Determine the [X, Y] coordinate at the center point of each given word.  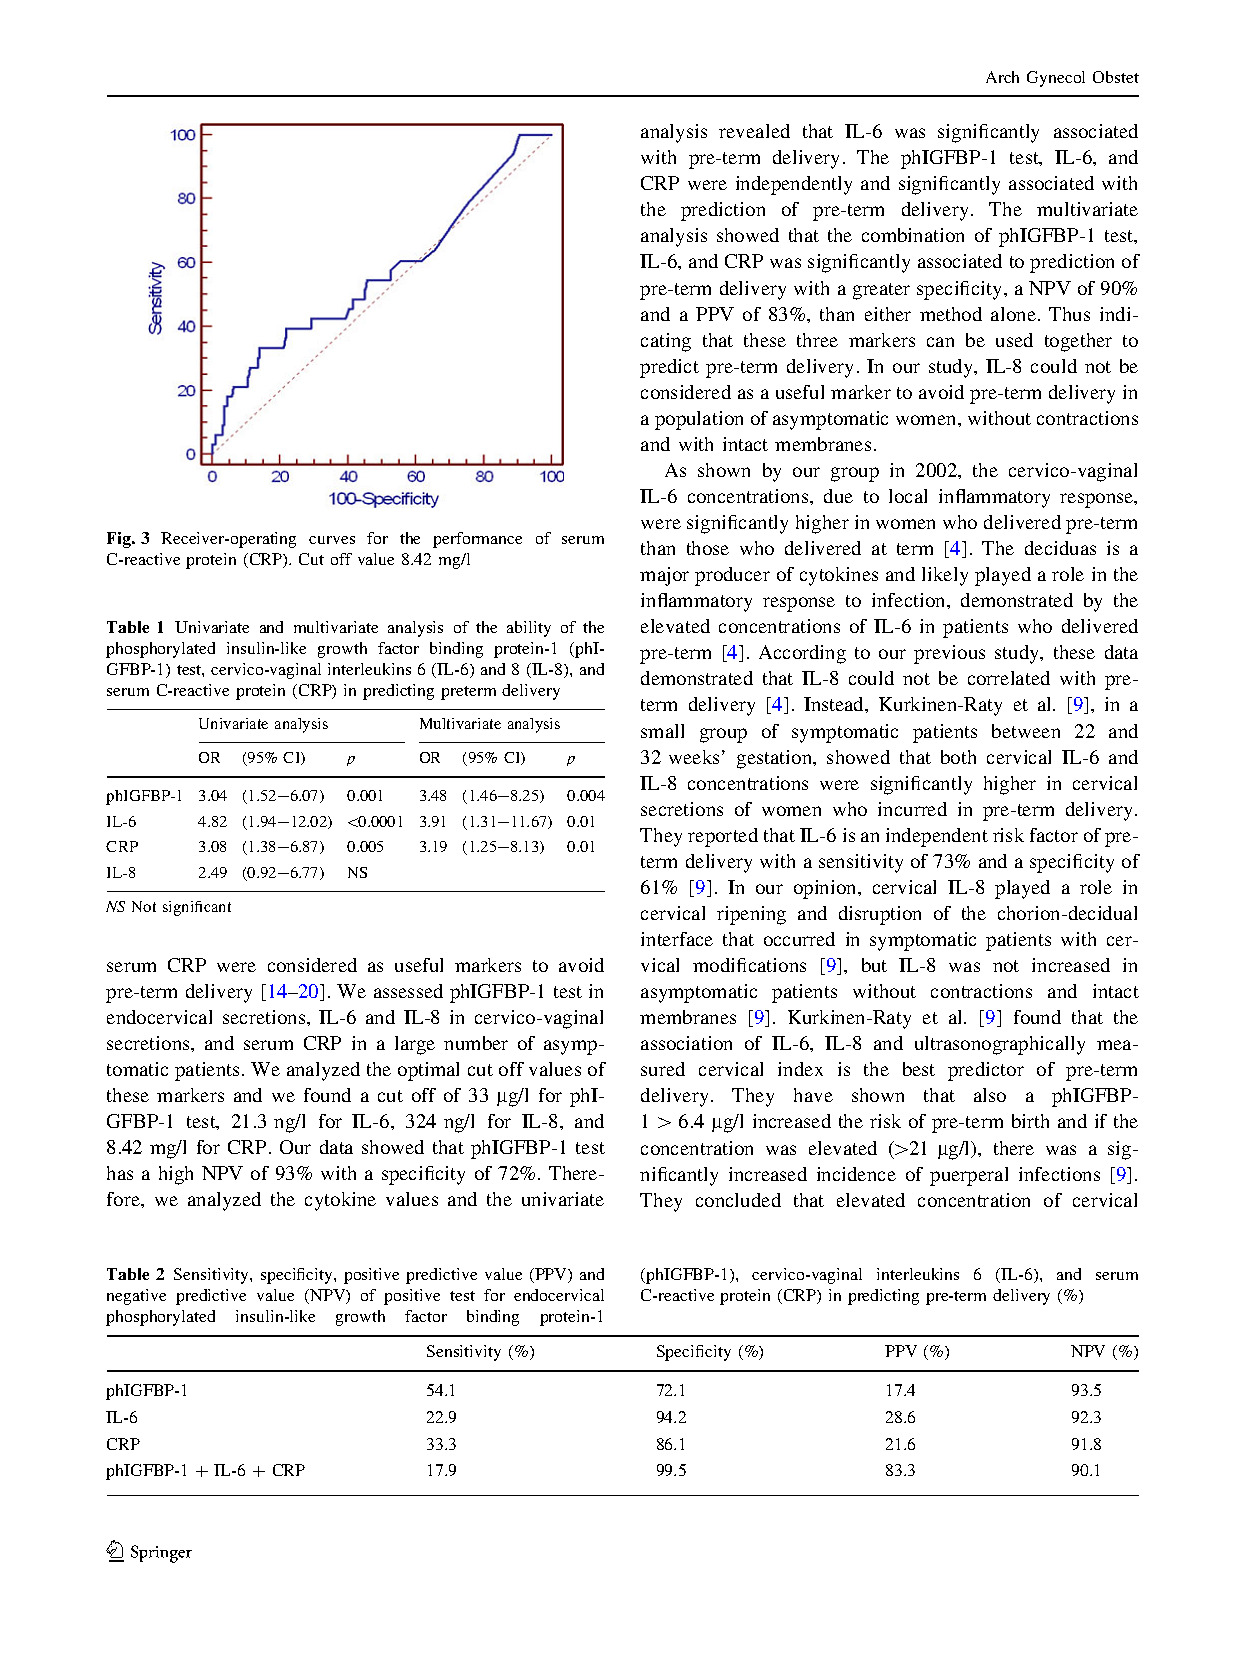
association [686, 1043]
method [951, 314]
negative [136, 1297]
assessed [408, 991]
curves [332, 540]
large [415, 1045]
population [699, 420]
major [664, 576]
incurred [912, 809]
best [919, 1069]
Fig [120, 540]
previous [949, 654]
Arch [1002, 77]
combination [913, 235]
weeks [694, 757]
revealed [754, 131]
